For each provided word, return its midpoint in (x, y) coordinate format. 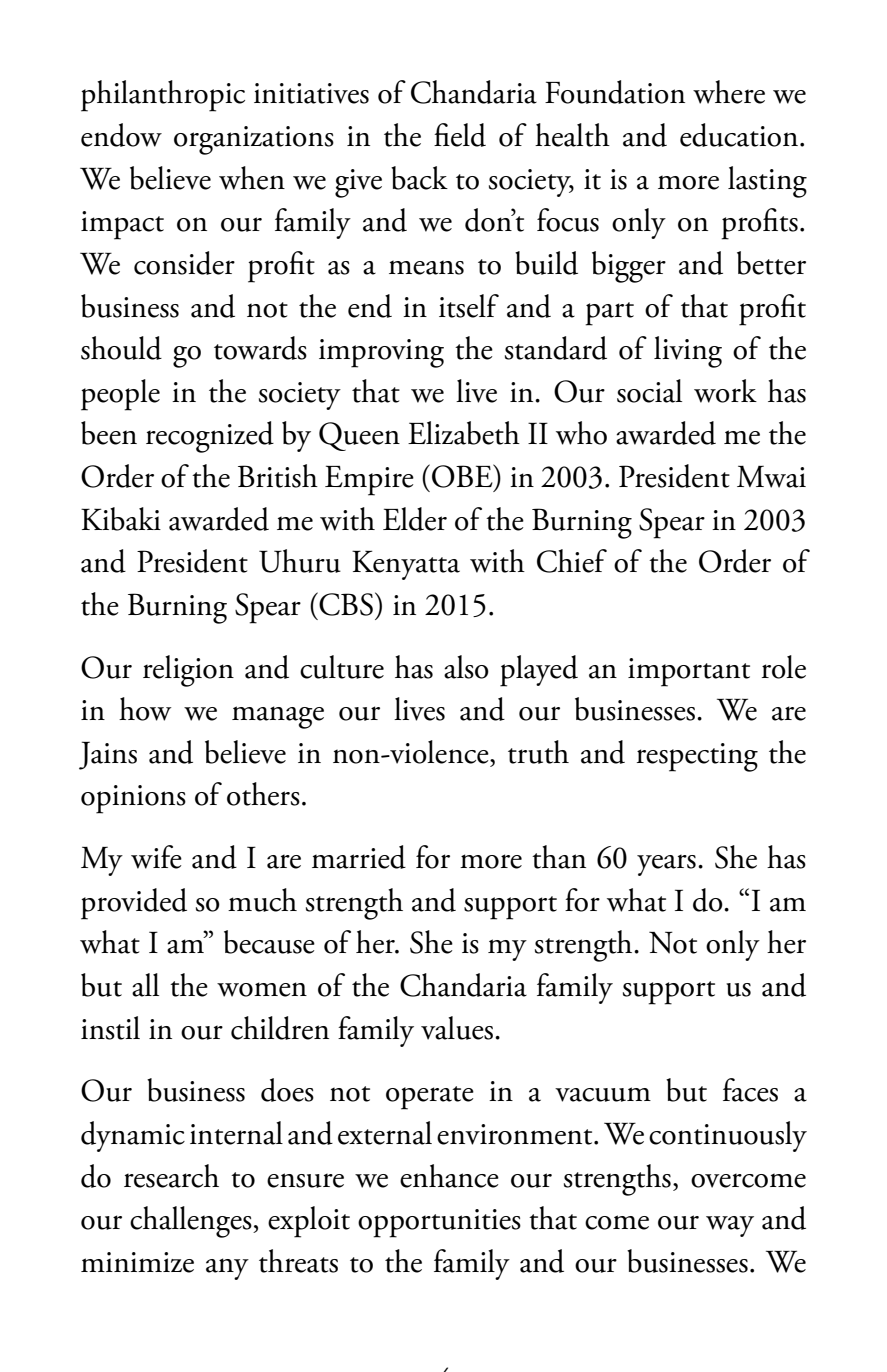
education (739, 135)
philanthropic (163, 96)
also (466, 667)
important (689, 672)
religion (188, 671)
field (460, 135)
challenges (192, 1222)
